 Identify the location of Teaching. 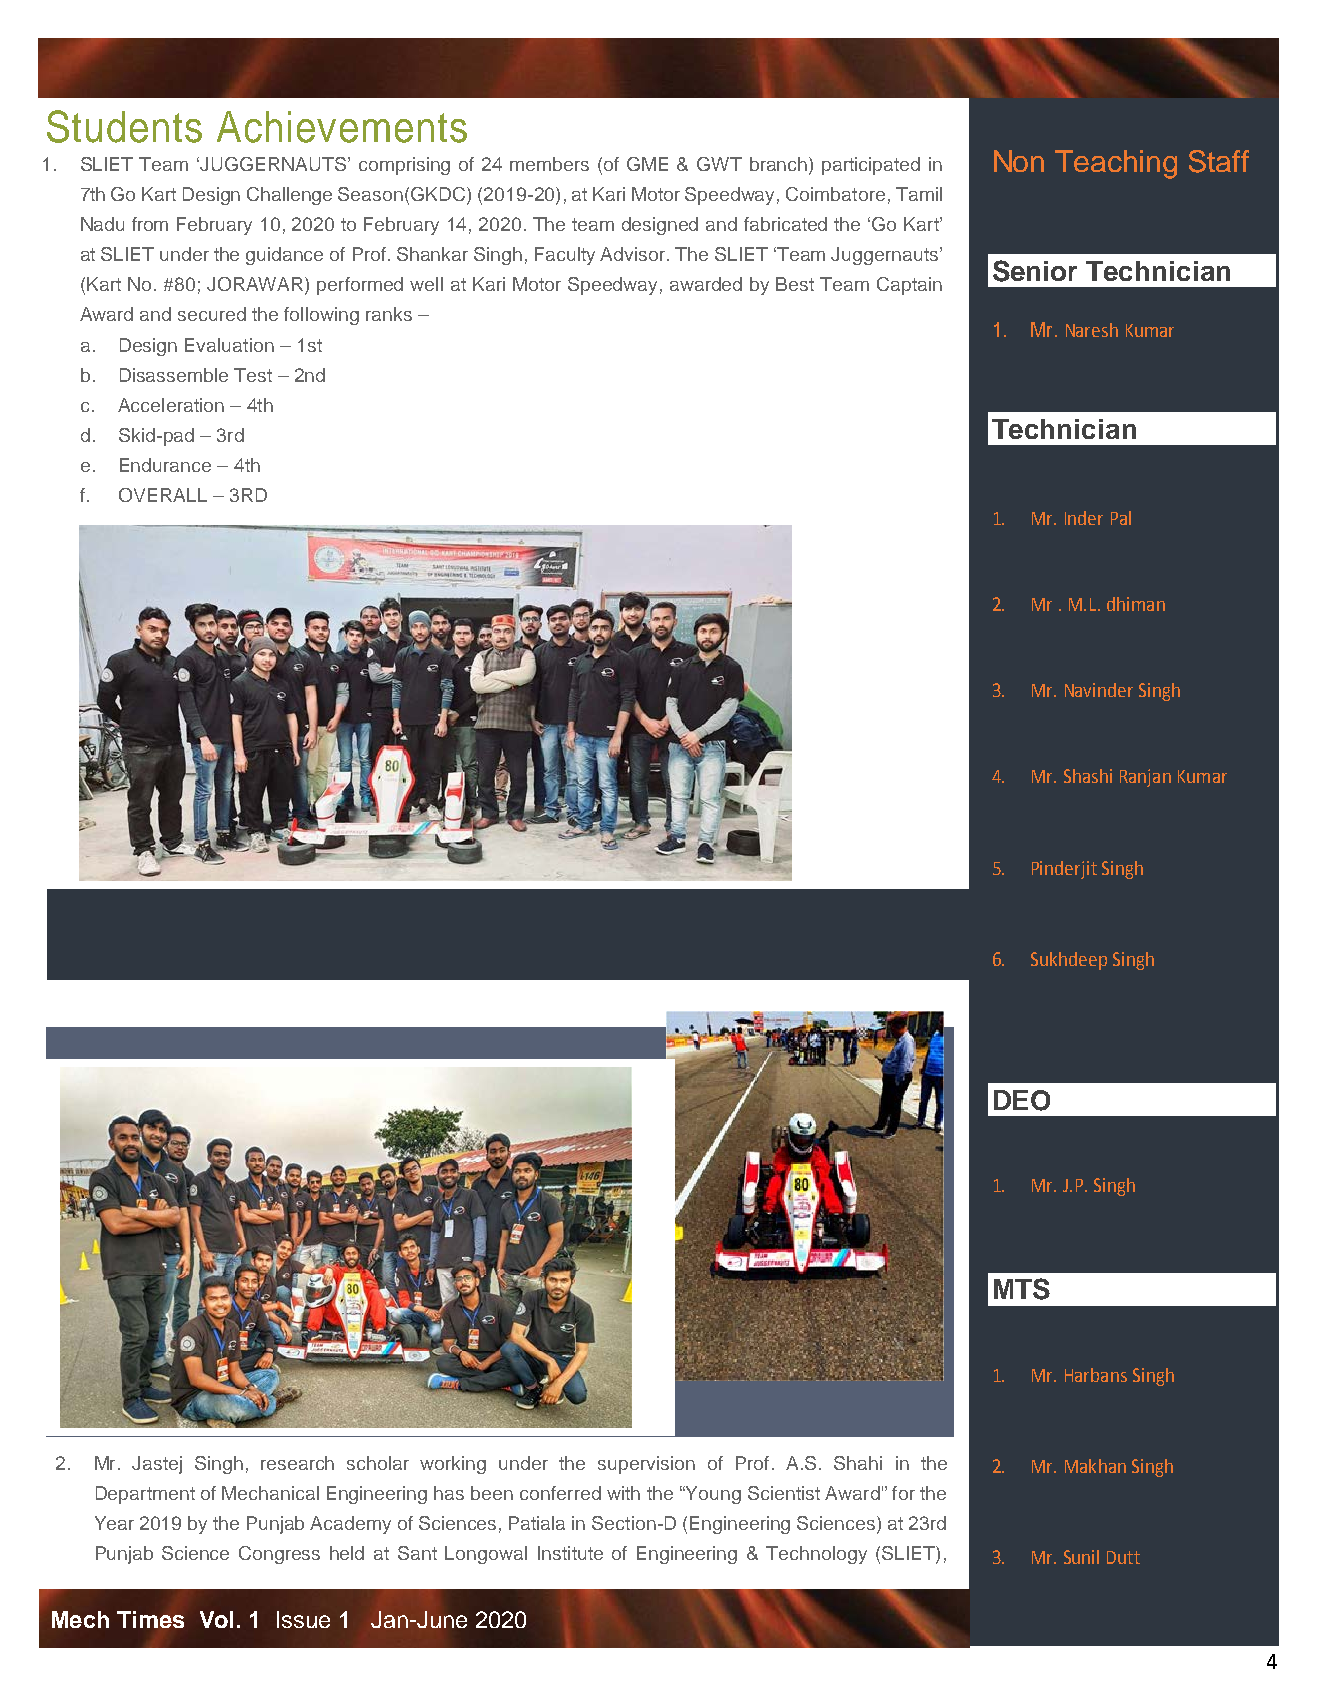
(1116, 164).
